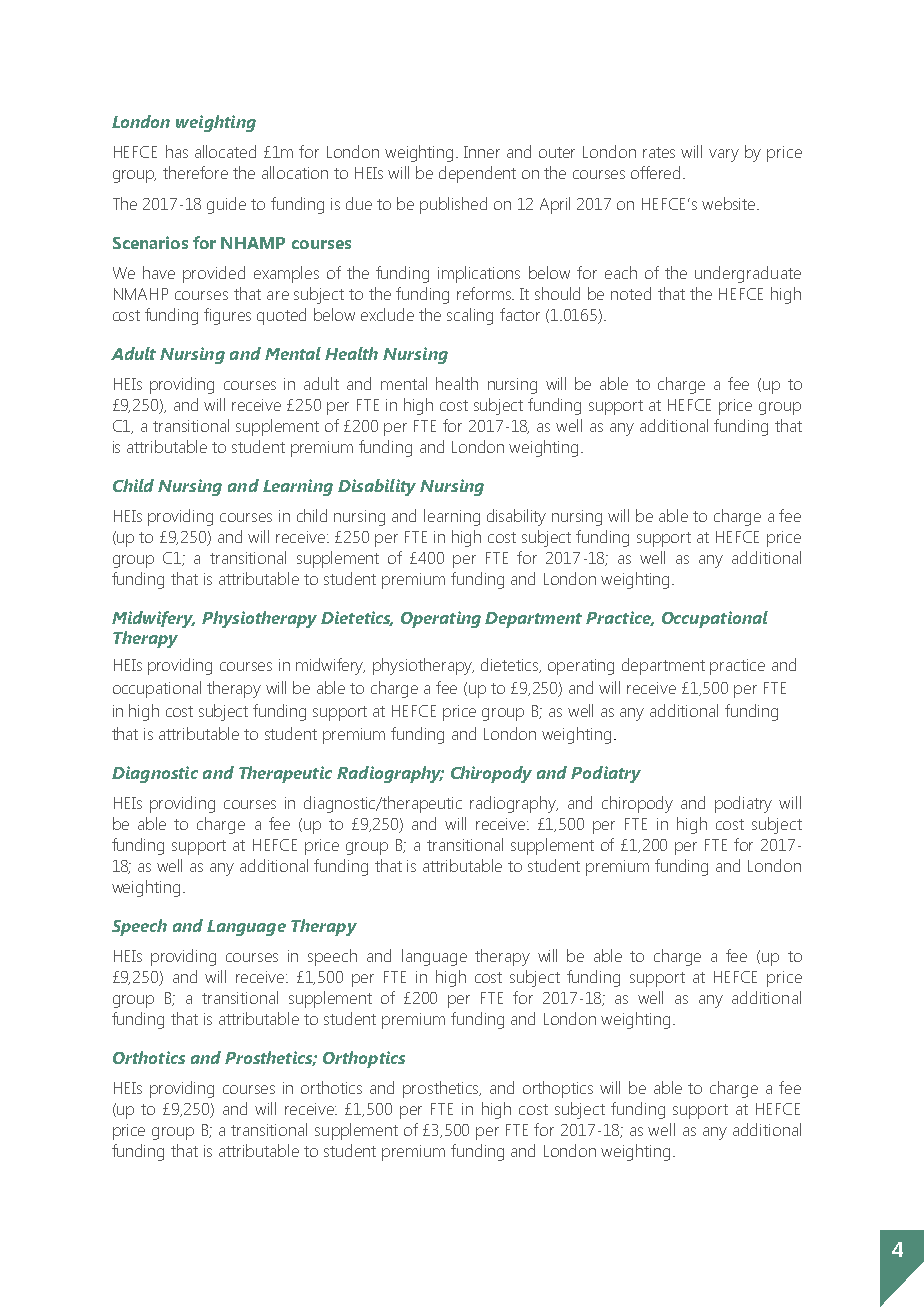 This page has height=1309, width=924. What do you see at coordinates (227, 316) in the page?
I see `figures` at bounding box center [227, 316].
